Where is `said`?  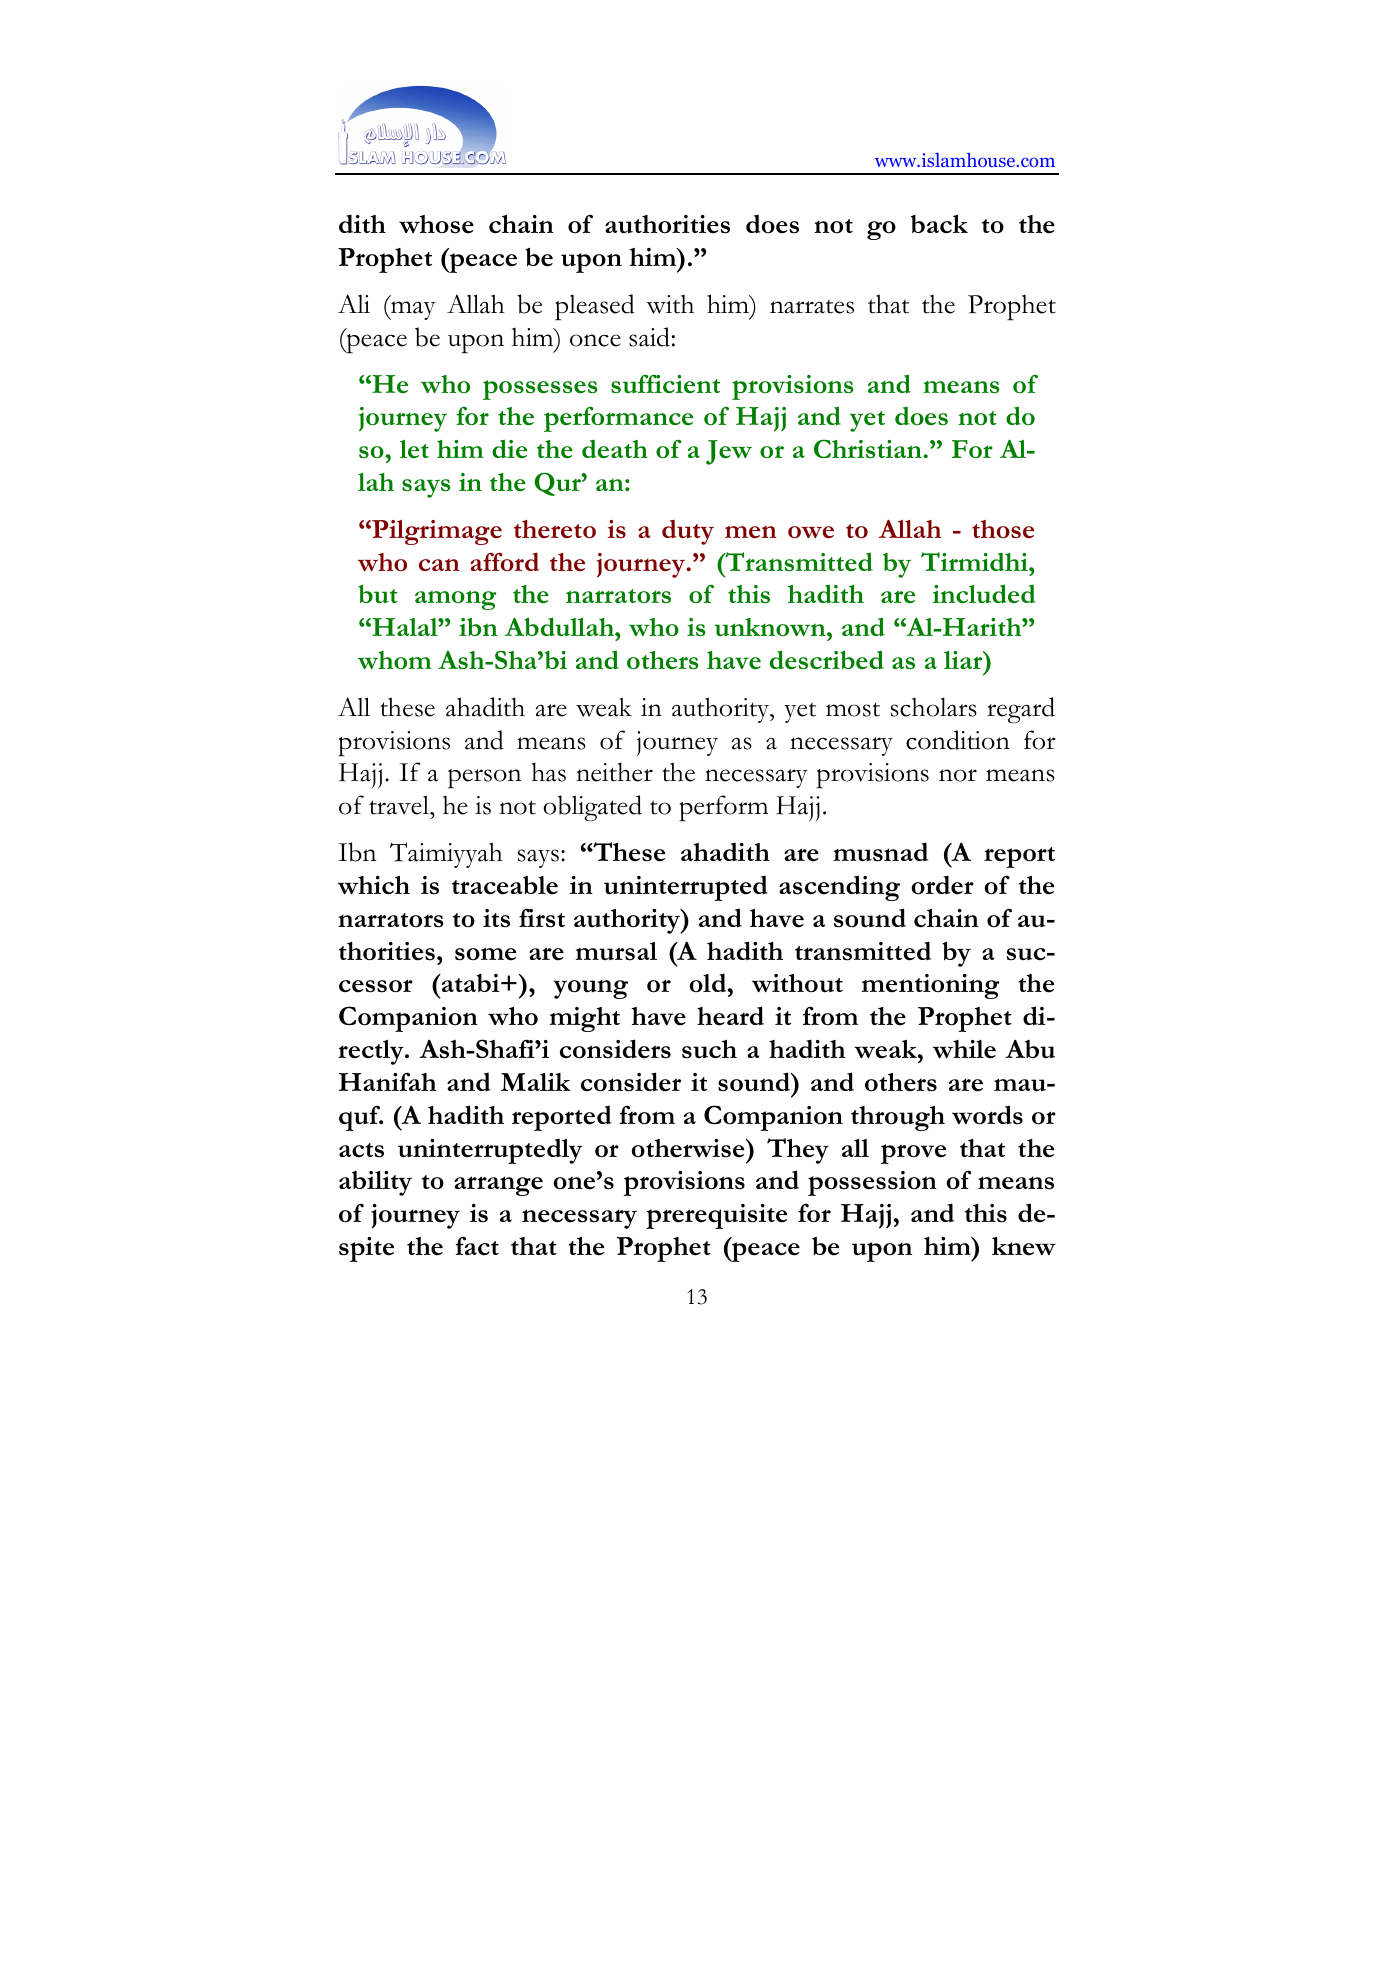
said is located at coordinates (649, 337).
